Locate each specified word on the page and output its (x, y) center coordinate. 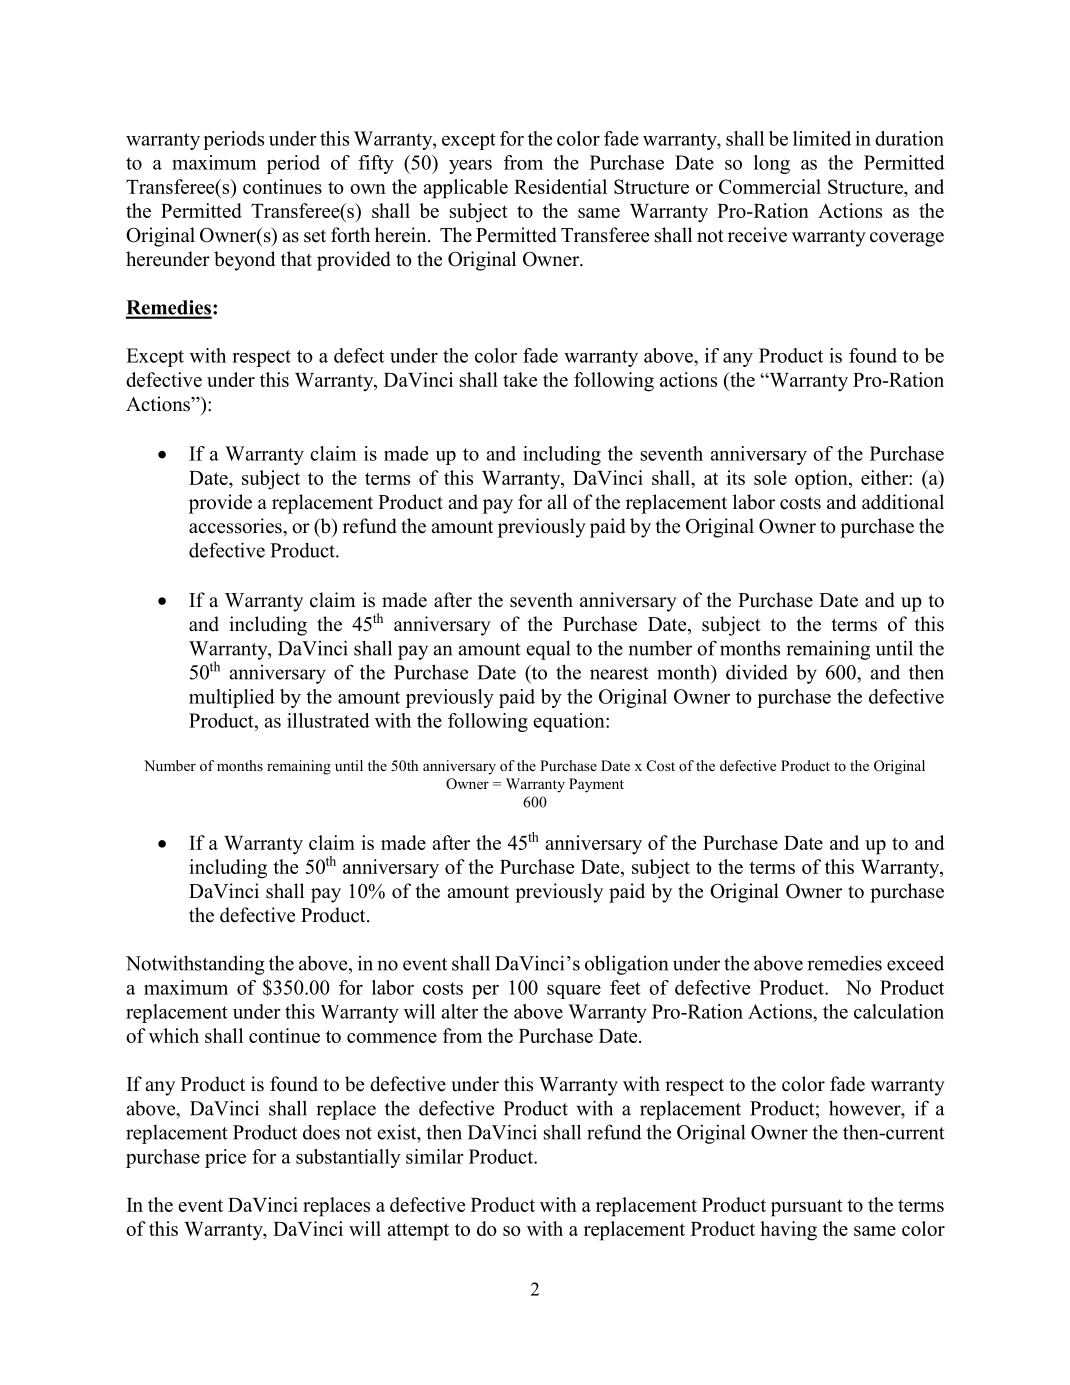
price (225, 1158)
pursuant (807, 1208)
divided (757, 672)
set (315, 236)
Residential (560, 186)
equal (548, 650)
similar (435, 1156)
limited (822, 138)
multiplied (232, 698)
